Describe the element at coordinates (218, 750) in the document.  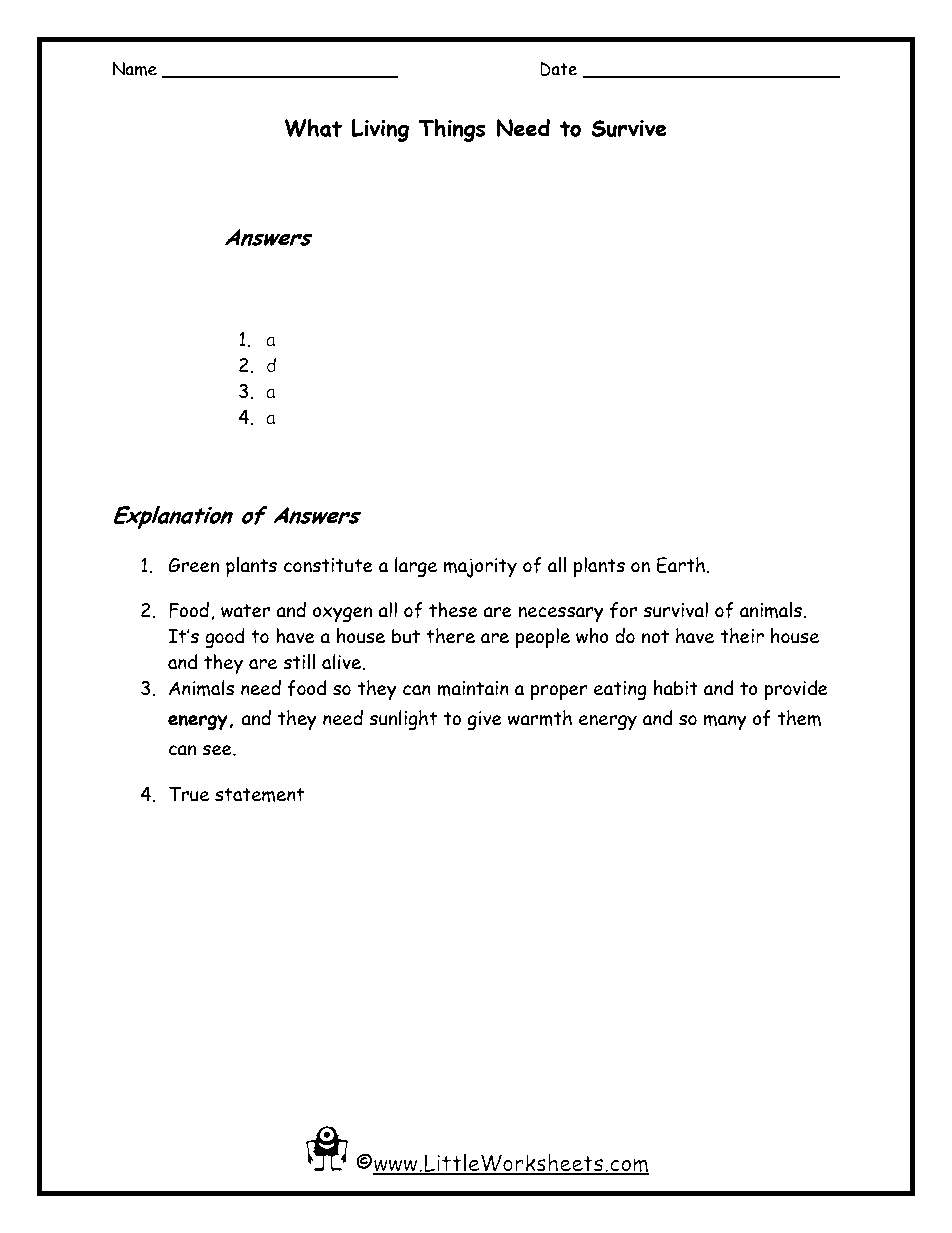
I see `see` at that location.
